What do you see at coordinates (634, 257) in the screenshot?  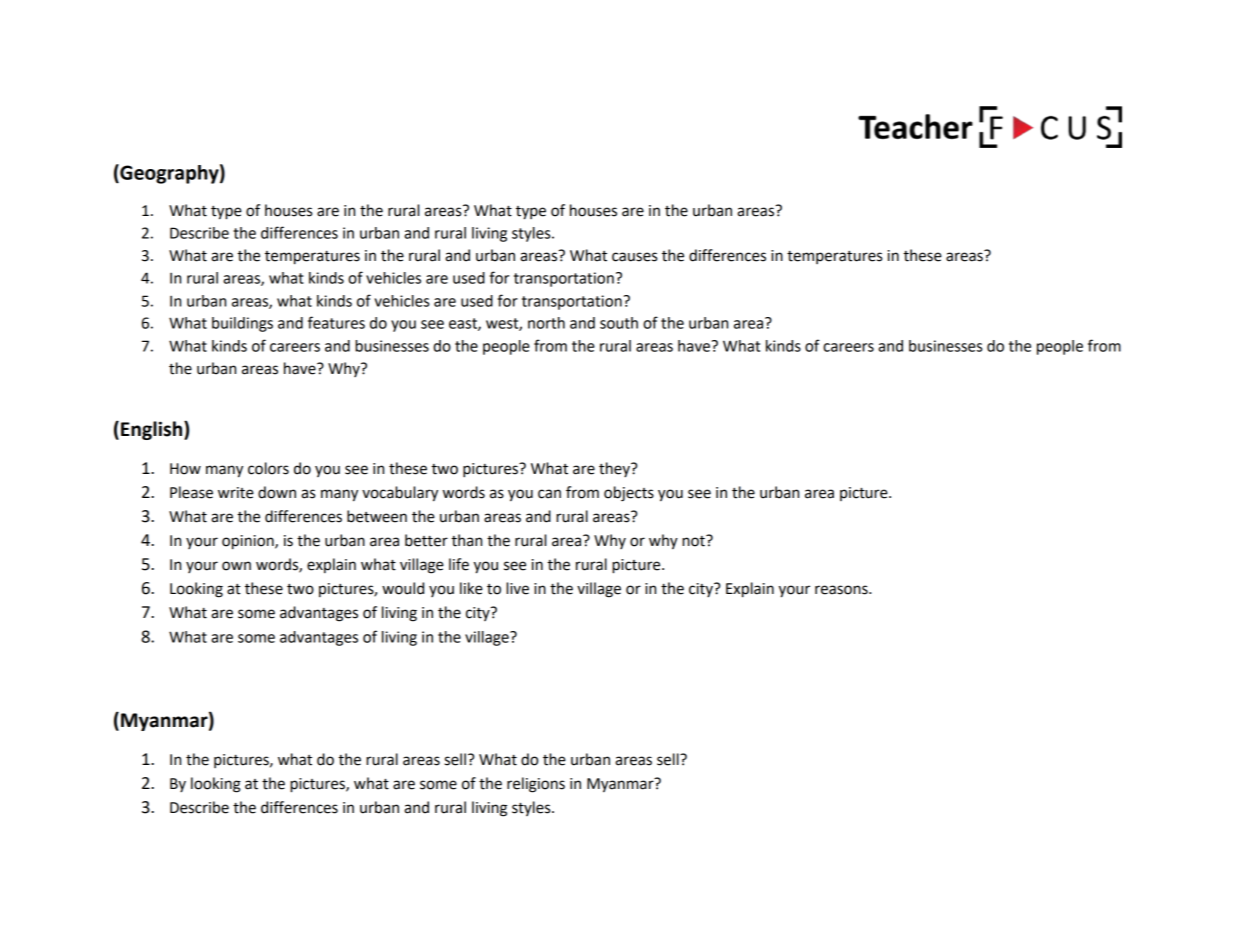 I see `causes` at bounding box center [634, 257].
